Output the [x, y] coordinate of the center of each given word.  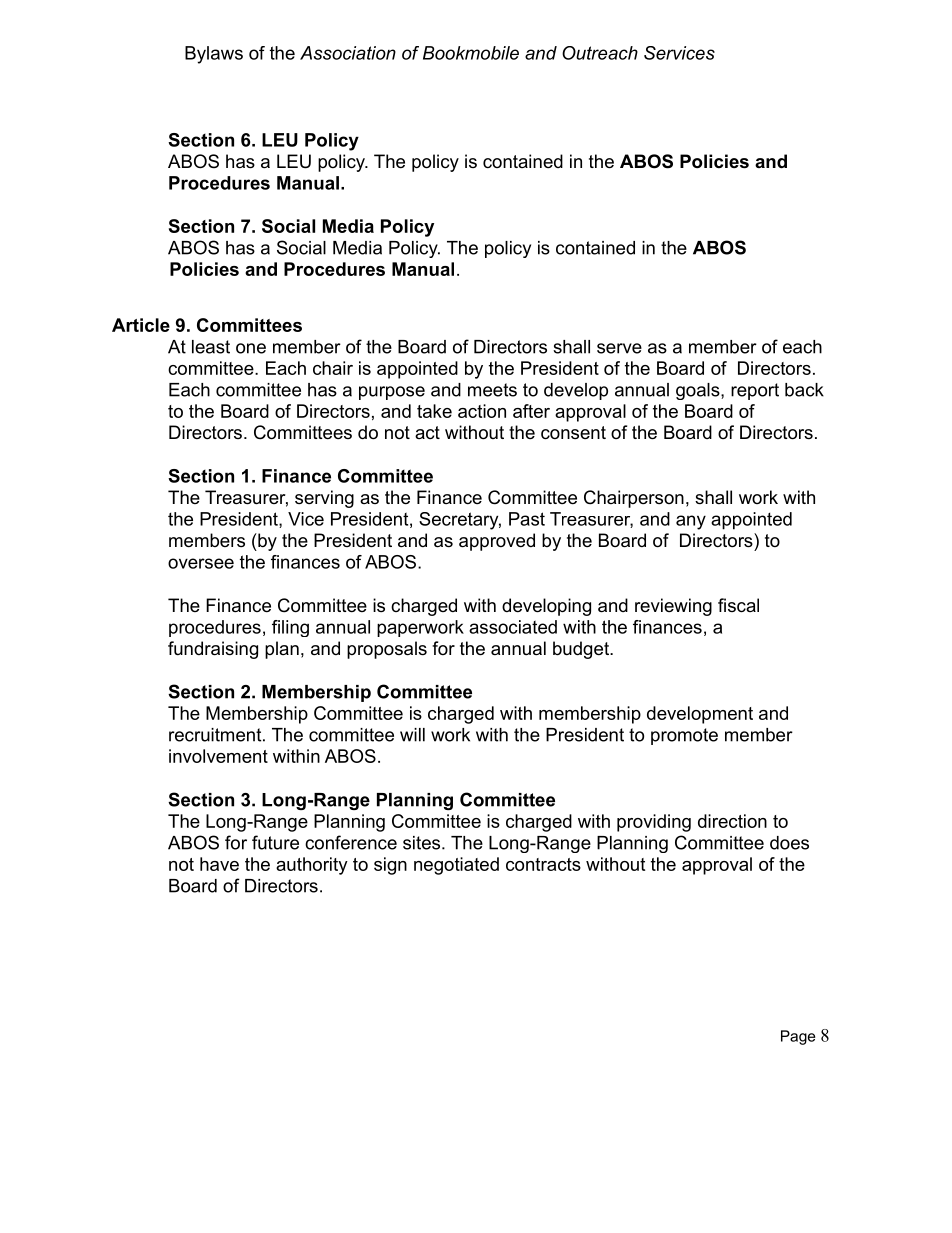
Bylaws [214, 55]
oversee [201, 563]
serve [619, 348]
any [691, 522]
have [219, 864]
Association [348, 53]
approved [497, 542]
